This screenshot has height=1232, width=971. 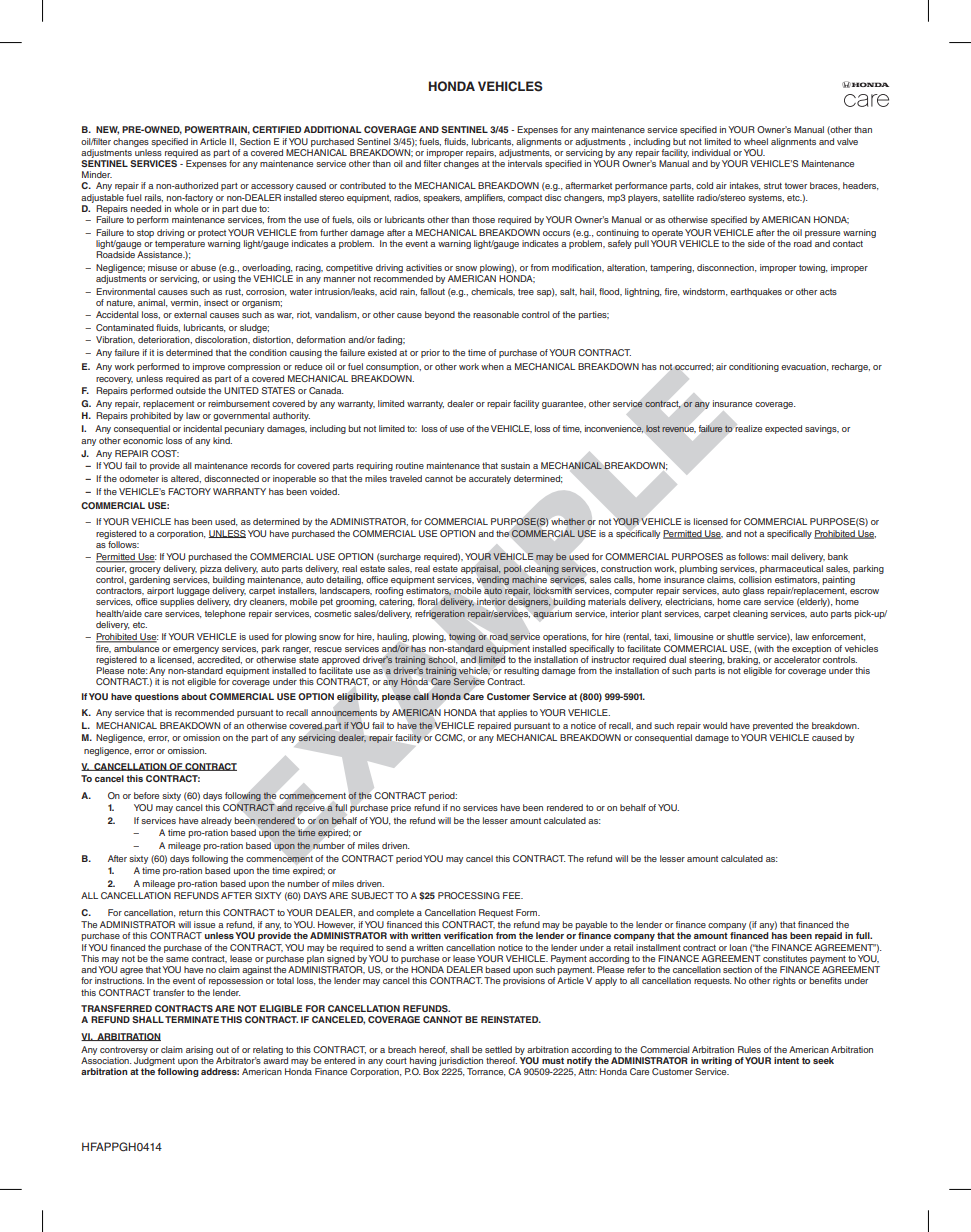 I want to click on rails, so click(x=154, y=198).
